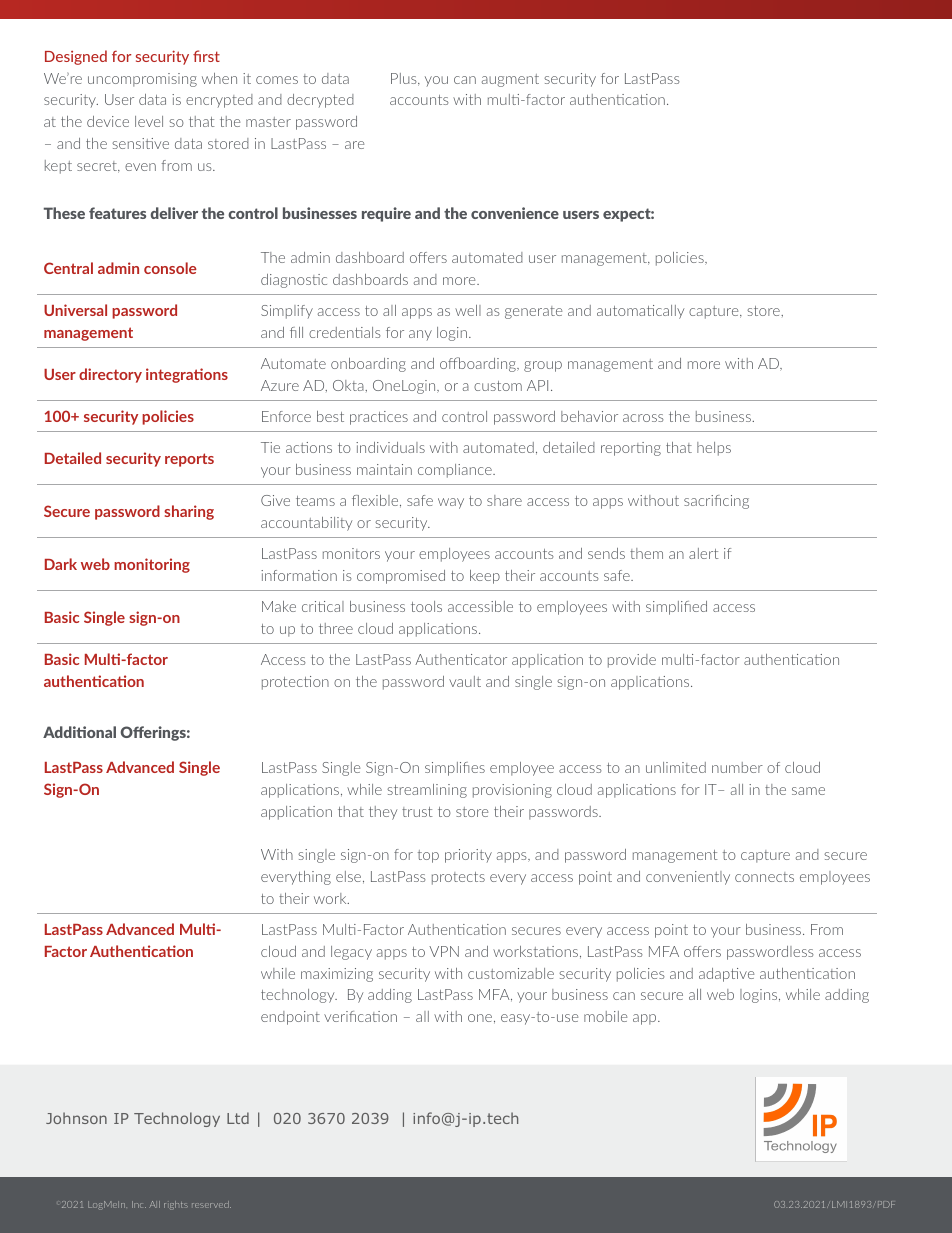  What do you see at coordinates (605, 1016) in the document?
I see `mobile` at bounding box center [605, 1016].
